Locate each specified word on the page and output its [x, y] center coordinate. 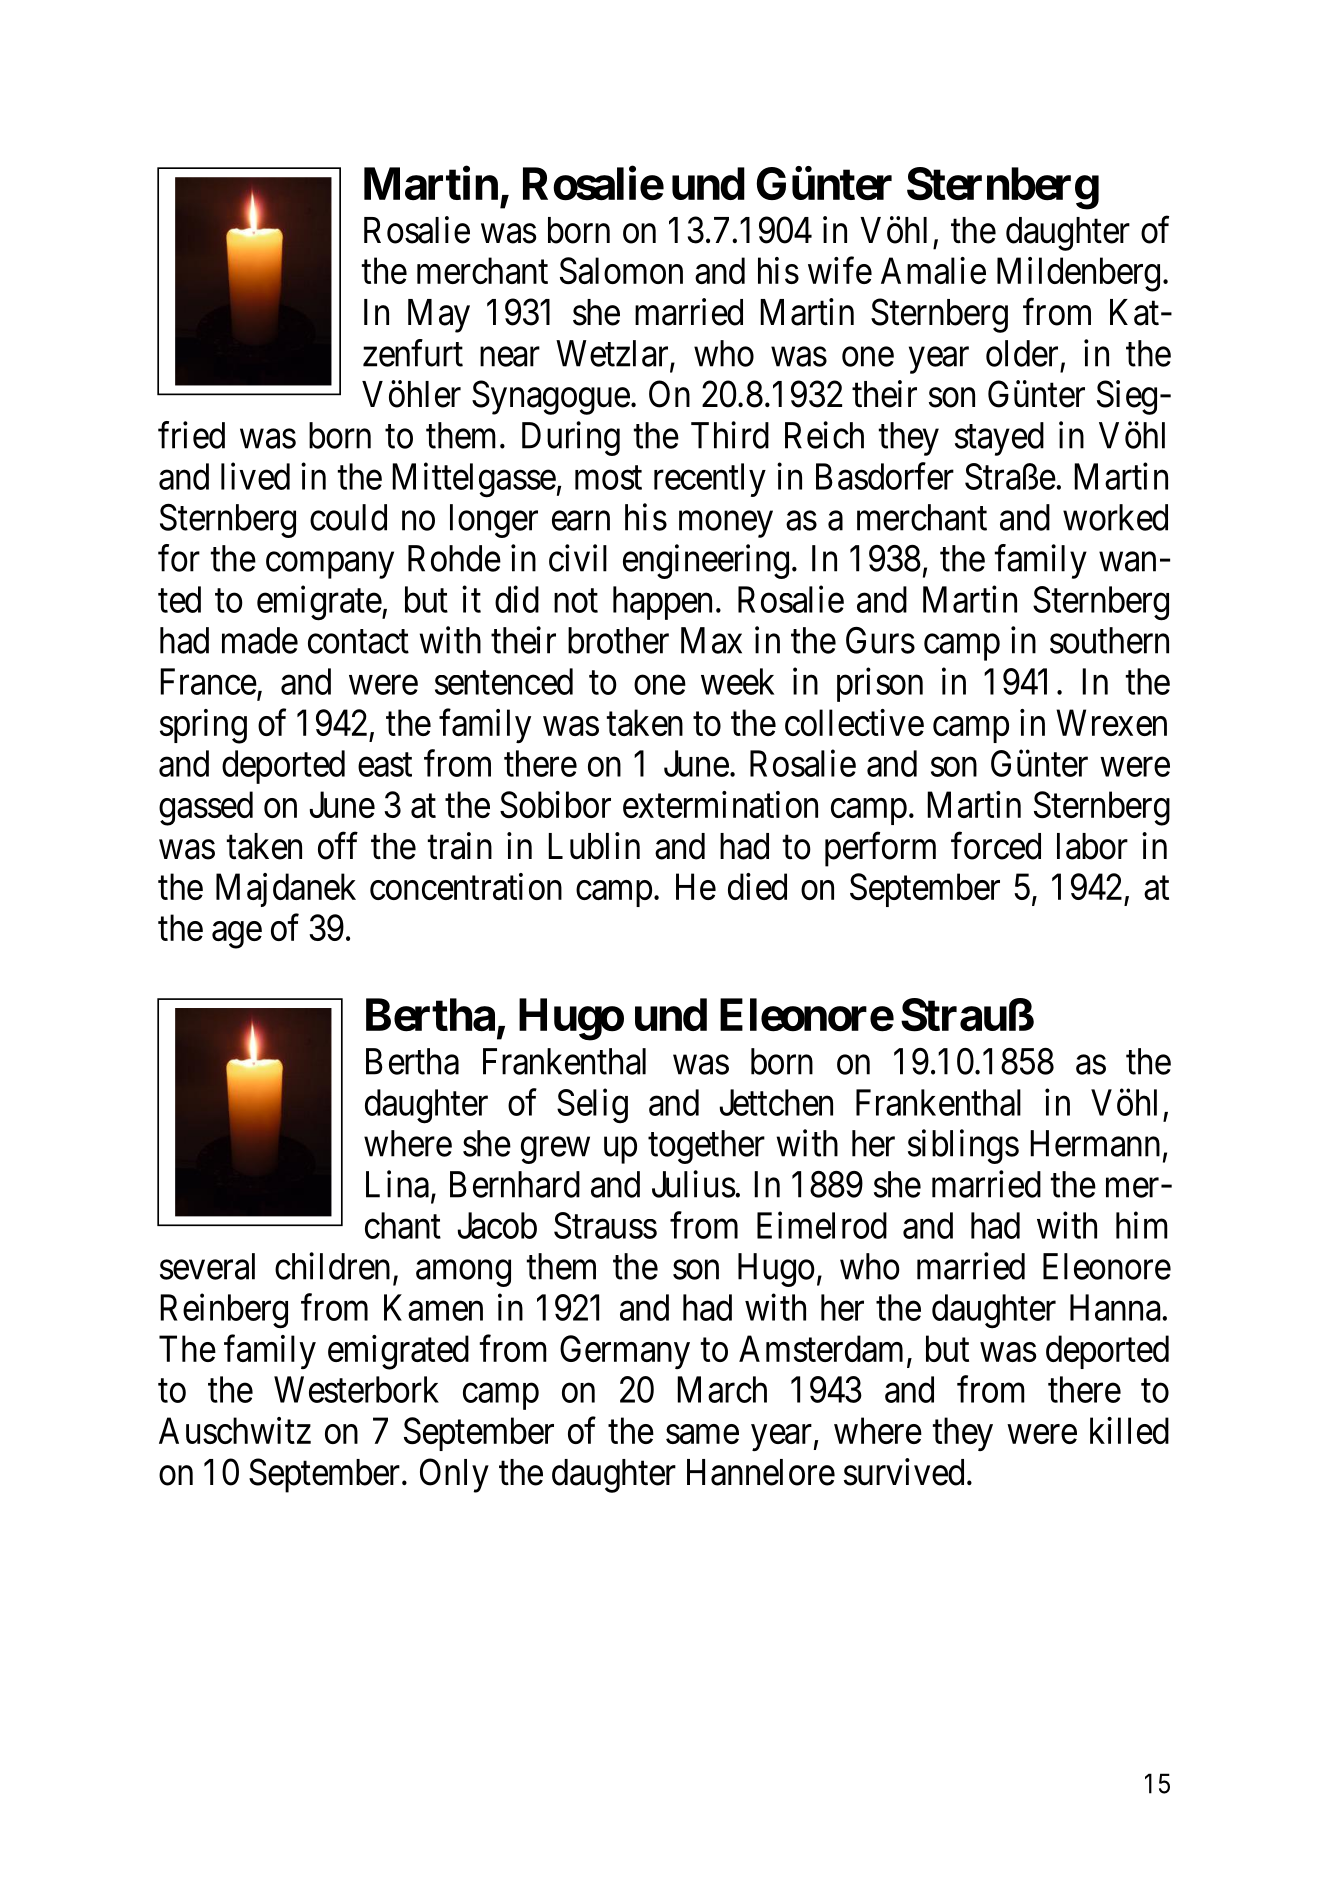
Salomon [621, 270]
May [439, 316]
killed [1129, 1430]
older [1022, 353]
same [702, 1434]
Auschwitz [235, 1430]
